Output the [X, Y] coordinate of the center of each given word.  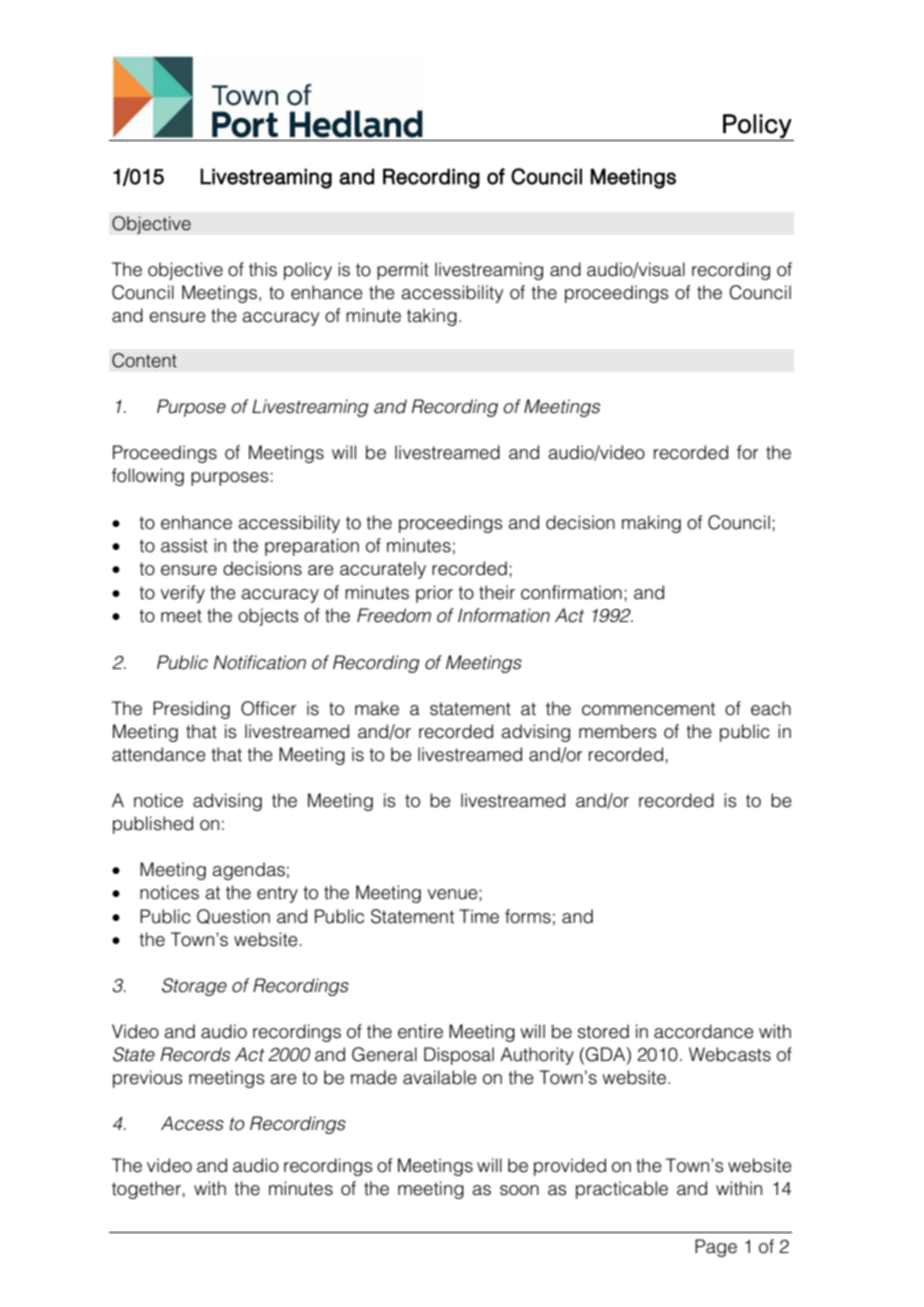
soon [519, 1190]
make [377, 708]
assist [184, 545]
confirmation [571, 592]
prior [434, 594]
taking [432, 317]
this [263, 269]
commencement [648, 709]
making [651, 524]
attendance [159, 754]
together [147, 1190]
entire [420, 1031]
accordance [704, 1031]
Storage [194, 987]
